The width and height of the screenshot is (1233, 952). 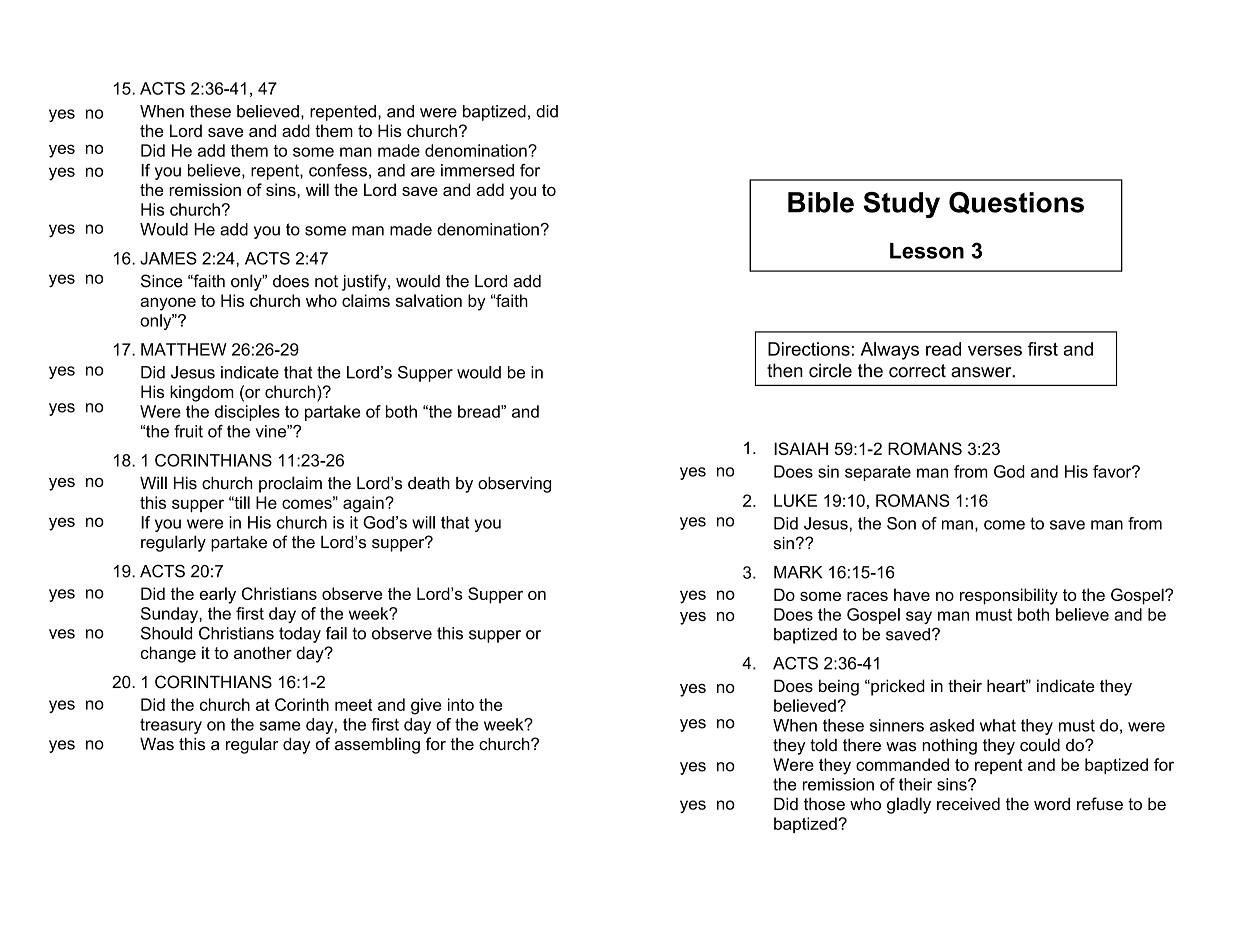 I want to click on today, so click(x=300, y=635).
